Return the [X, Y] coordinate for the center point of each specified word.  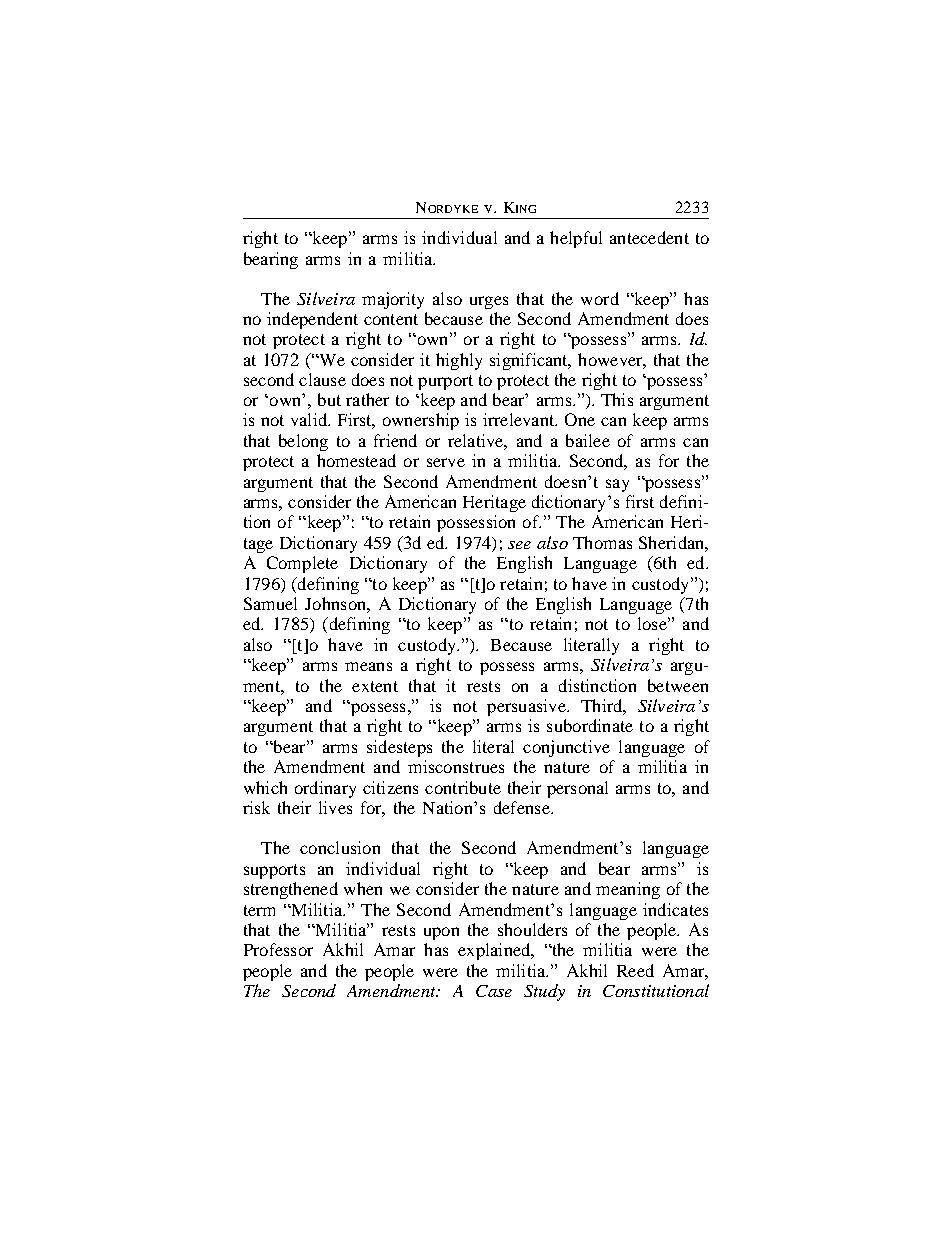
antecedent [649, 237]
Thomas [602, 542]
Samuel [270, 603]
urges [489, 302]
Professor [278, 949]
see [519, 545]
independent [312, 320]
